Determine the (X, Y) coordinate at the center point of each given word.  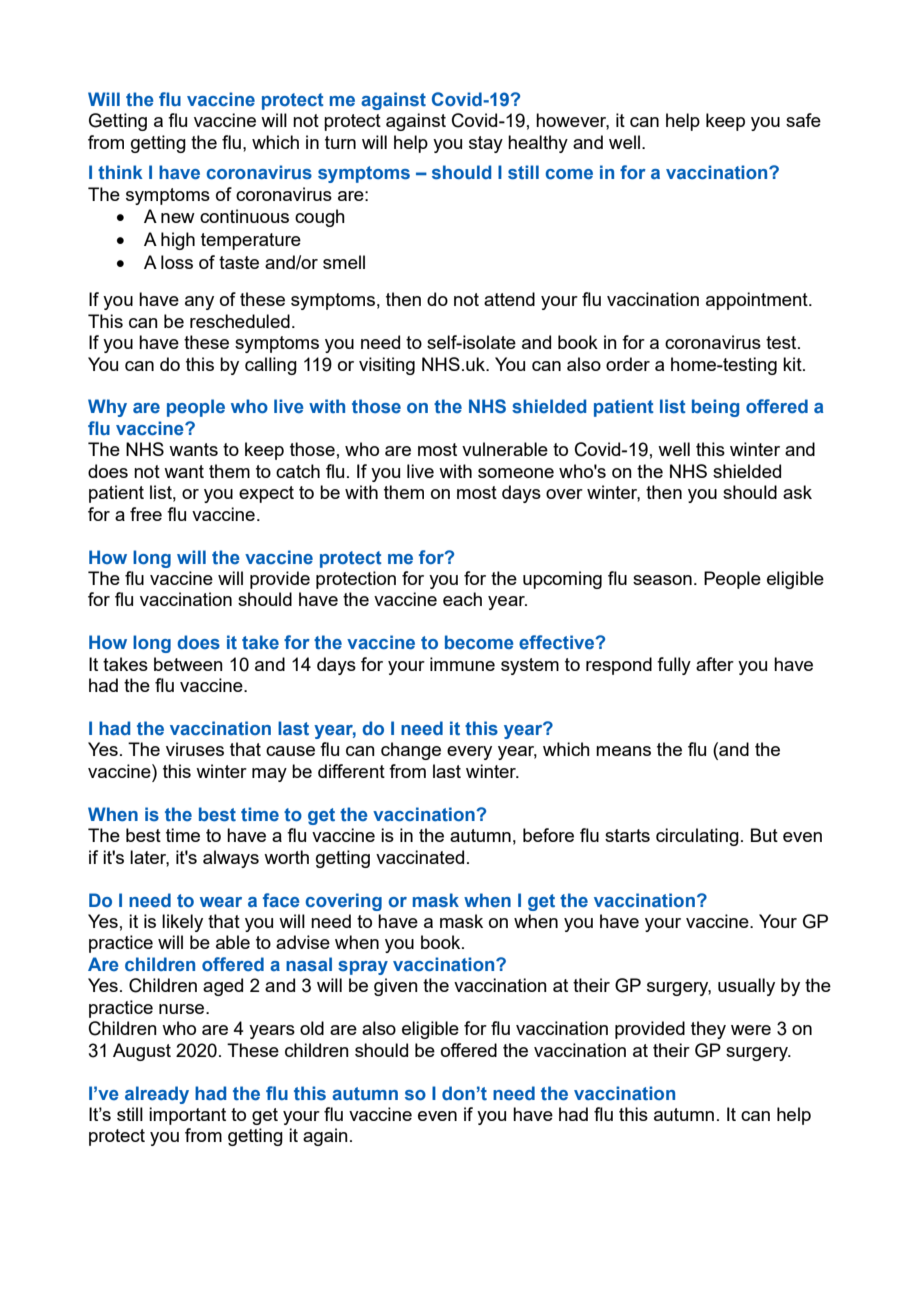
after (715, 664)
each (462, 599)
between (188, 664)
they (708, 1030)
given (396, 987)
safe (803, 120)
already (157, 1095)
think (120, 172)
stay (486, 144)
